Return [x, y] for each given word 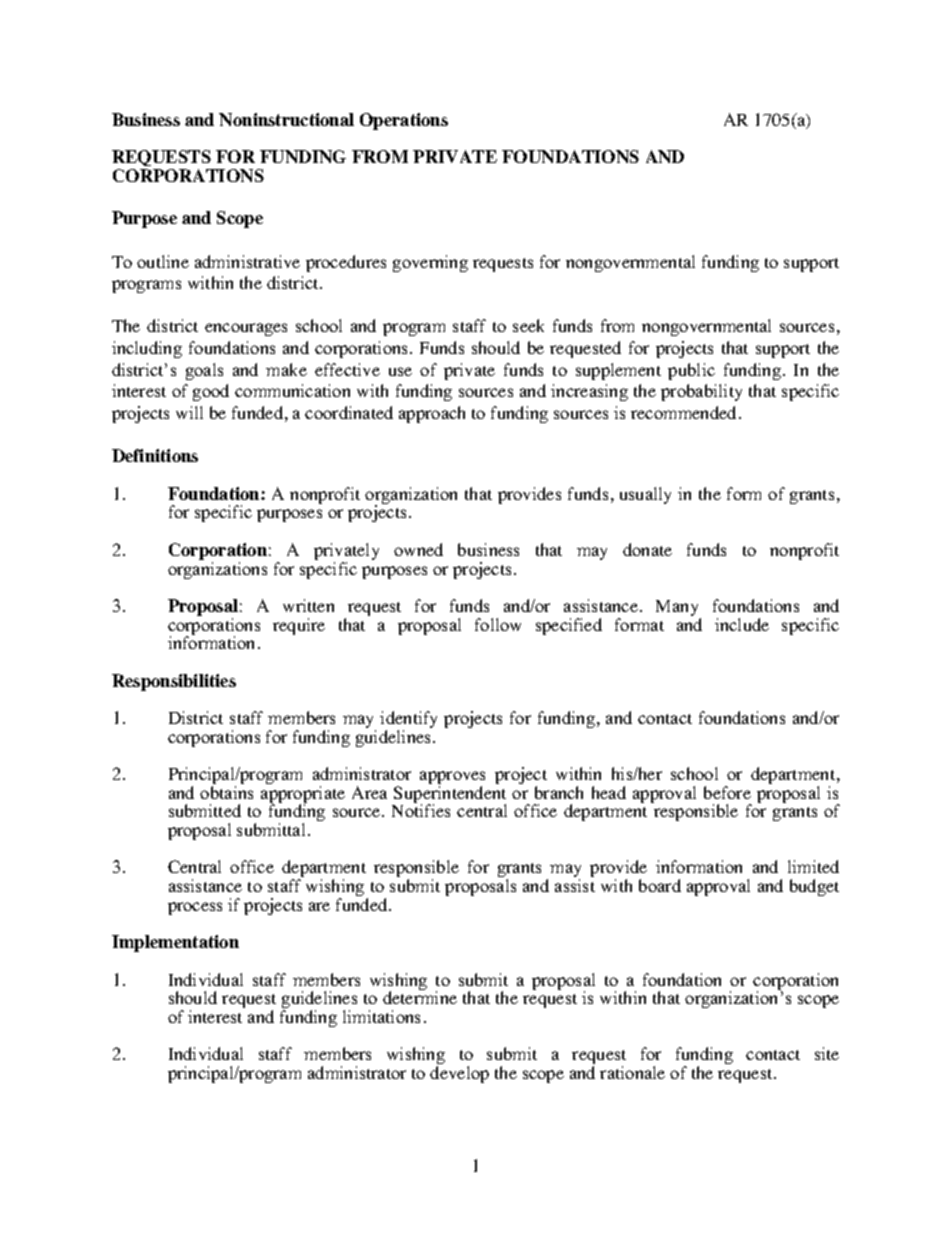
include [742, 624]
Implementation [175, 943]
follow [498, 624]
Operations [404, 121]
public [691, 371]
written [308, 605]
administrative [247, 261]
